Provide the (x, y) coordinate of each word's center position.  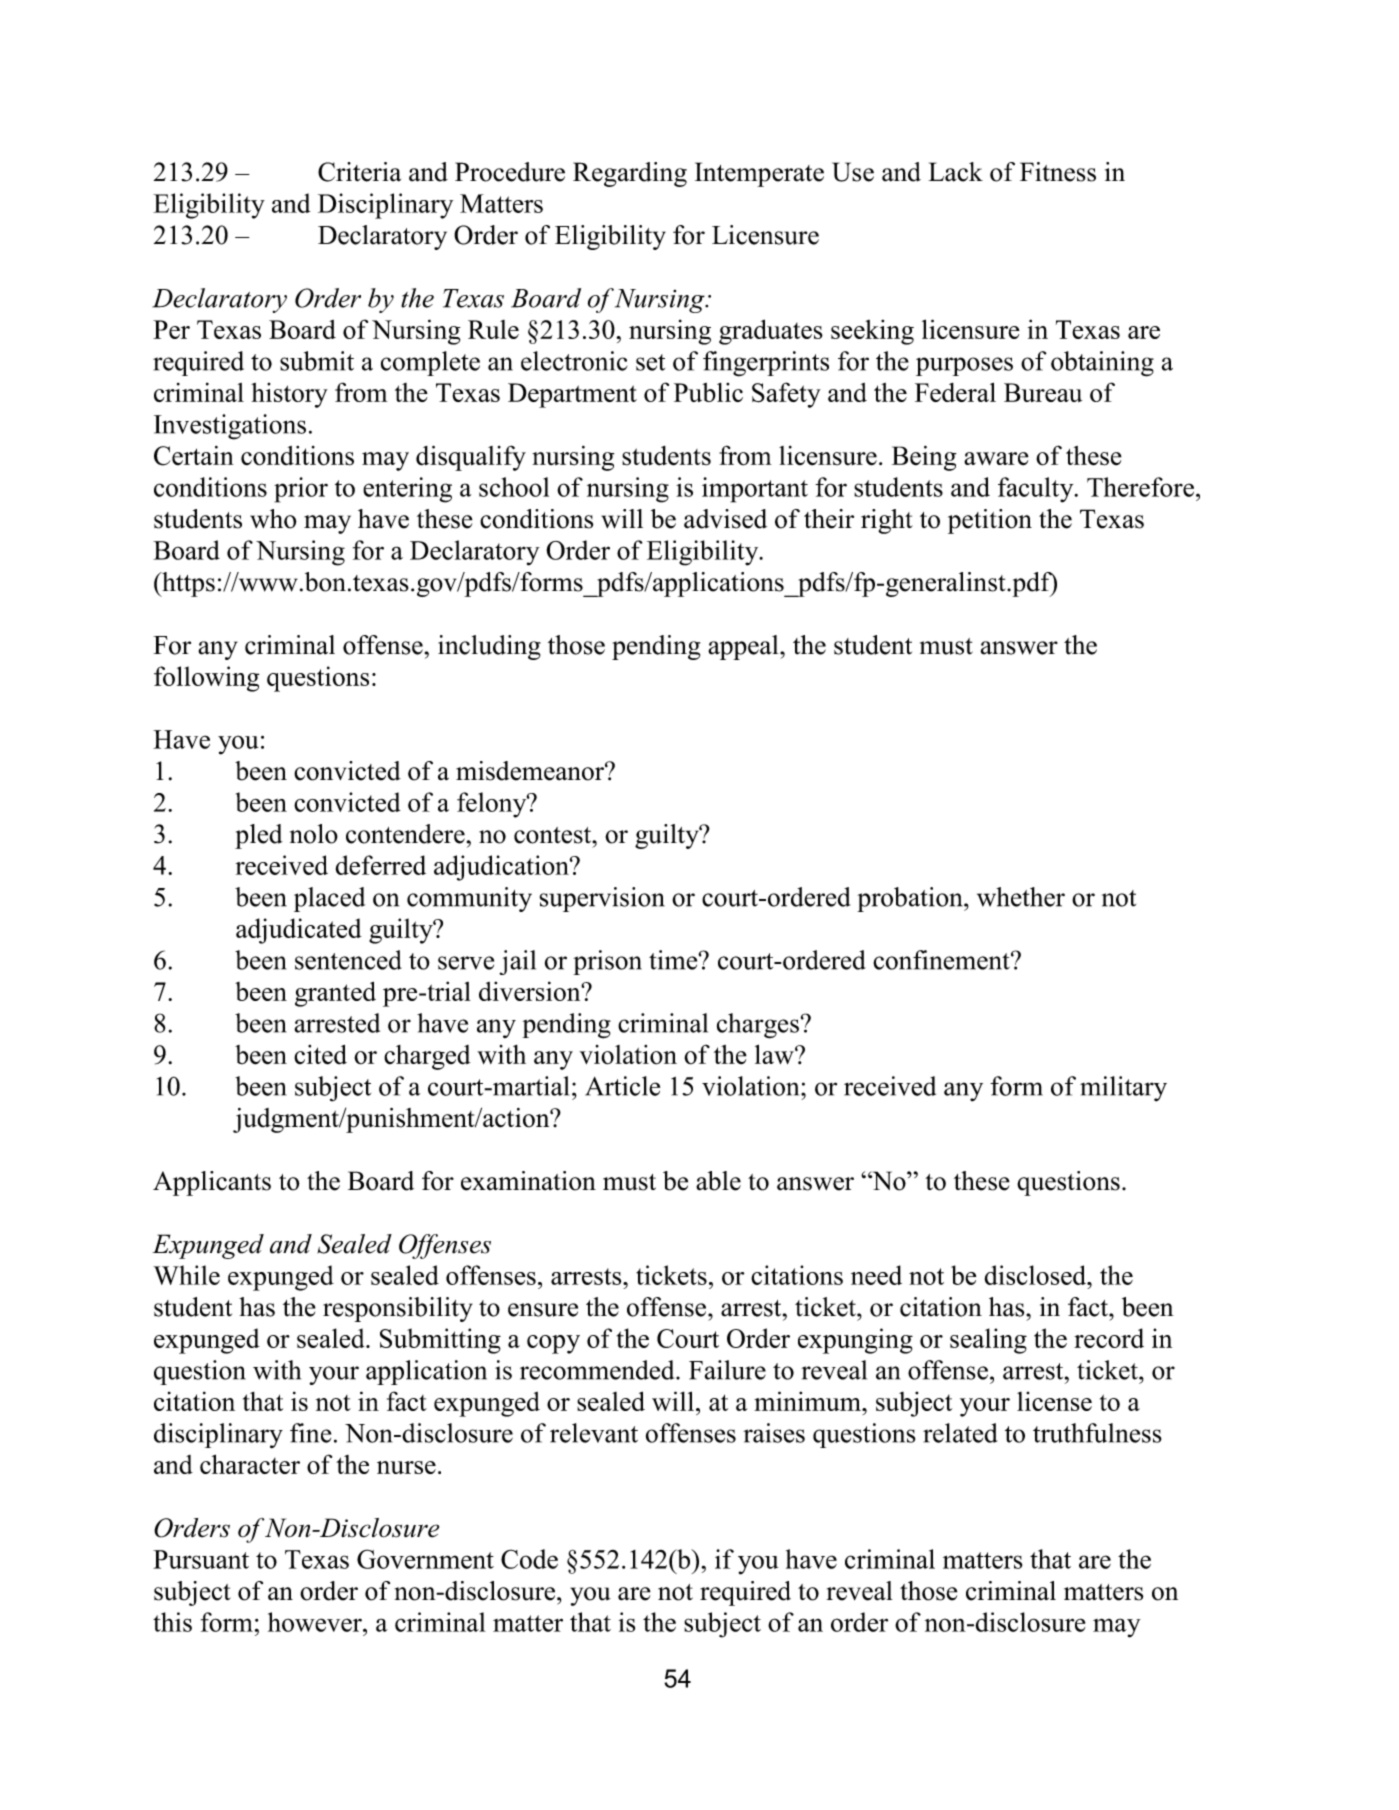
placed (329, 899)
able (718, 1181)
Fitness (1058, 172)
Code (529, 1559)
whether (1021, 897)
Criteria (359, 172)
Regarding (630, 174)
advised (725, 519)
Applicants (212, 1183)
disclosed (1037, 1275)
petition (990, 521)
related (960, 1433)
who (273, 519)
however (316, 1622)
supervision (602, 899)
